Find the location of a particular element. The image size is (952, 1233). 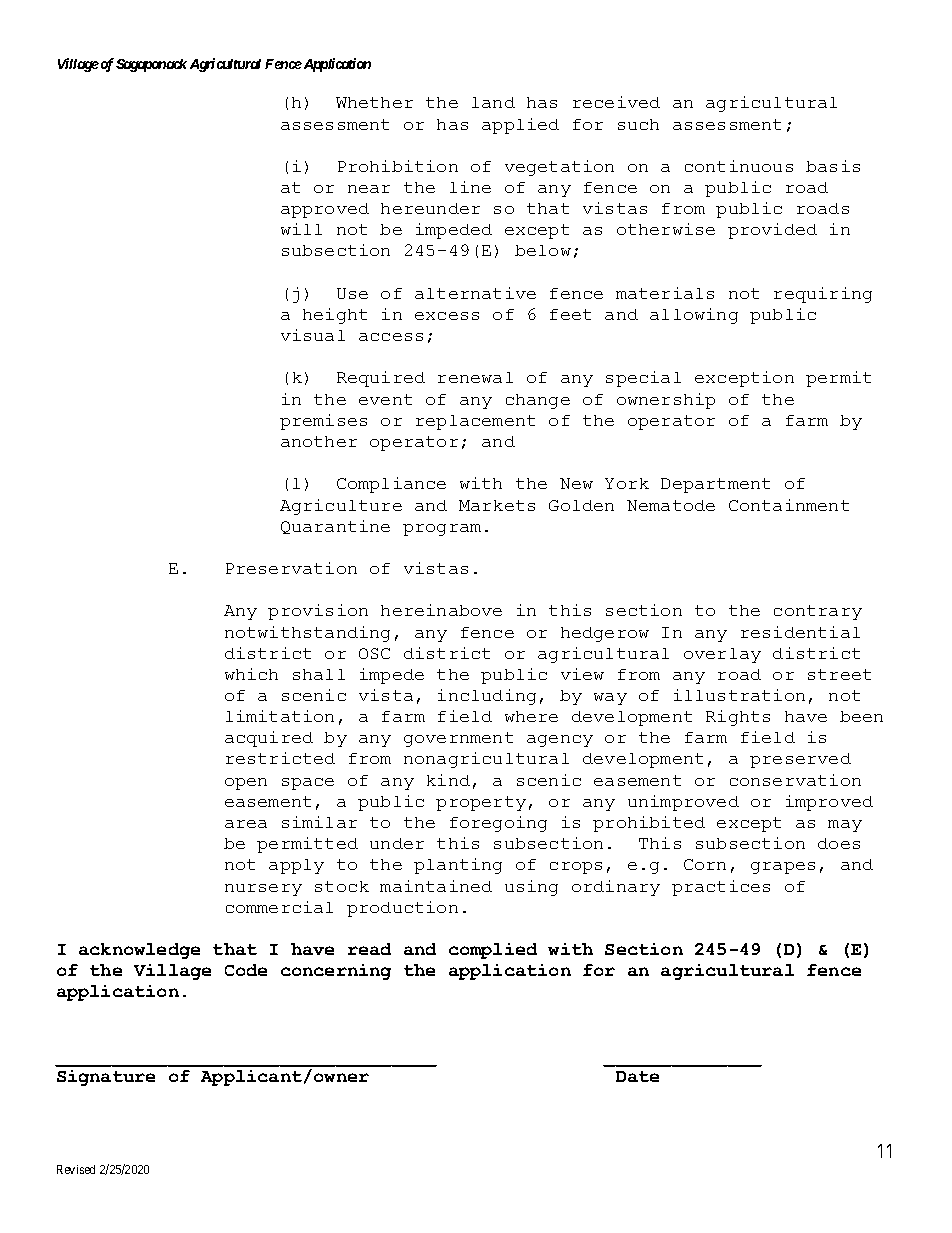

continuous is located at coordinates (739, 166).
